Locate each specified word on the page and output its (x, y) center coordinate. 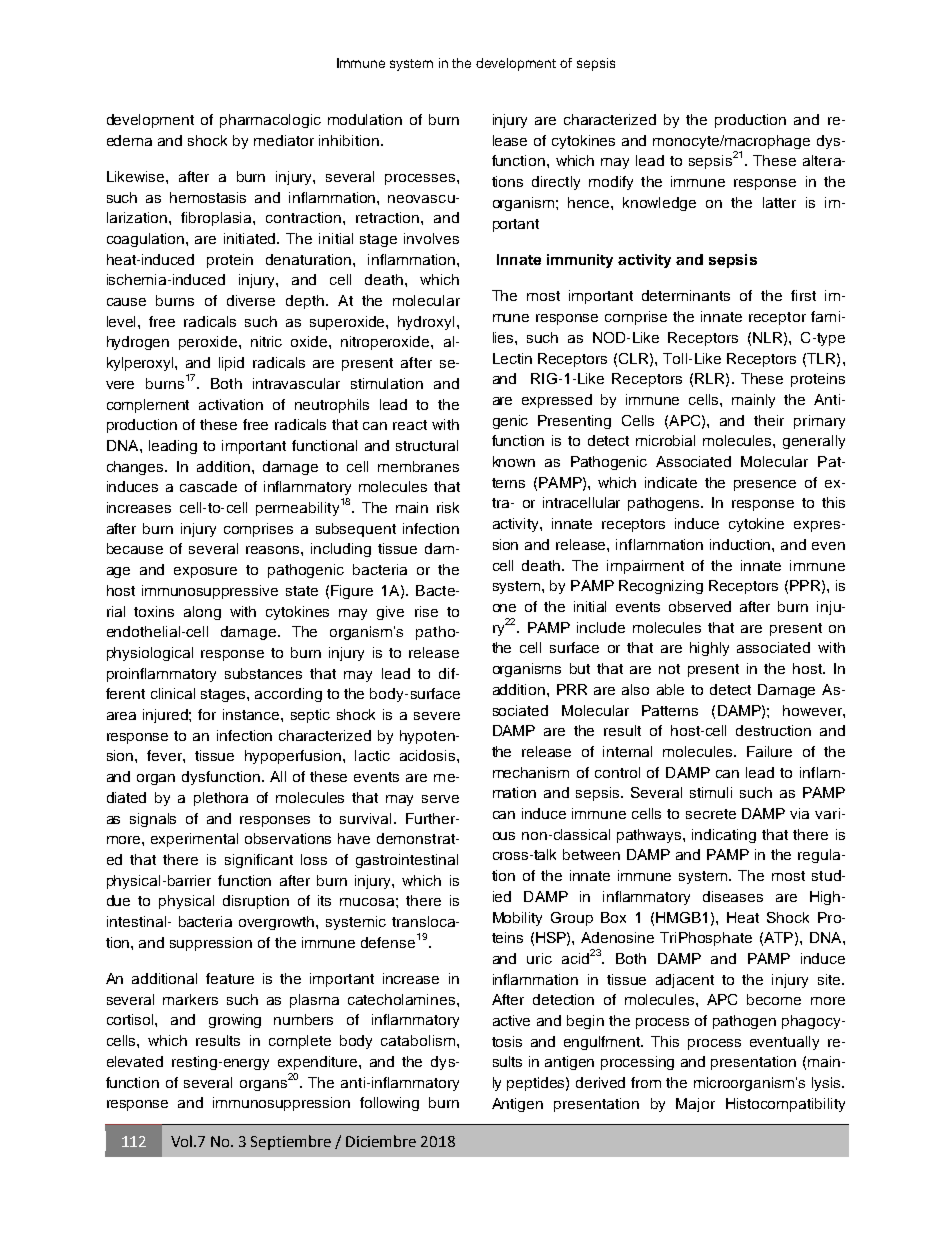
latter (779, 202)
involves (431, 238)
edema (129, 140)
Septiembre (291, 1142)
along (202, 613)
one (504, 608)
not (669, 669)
